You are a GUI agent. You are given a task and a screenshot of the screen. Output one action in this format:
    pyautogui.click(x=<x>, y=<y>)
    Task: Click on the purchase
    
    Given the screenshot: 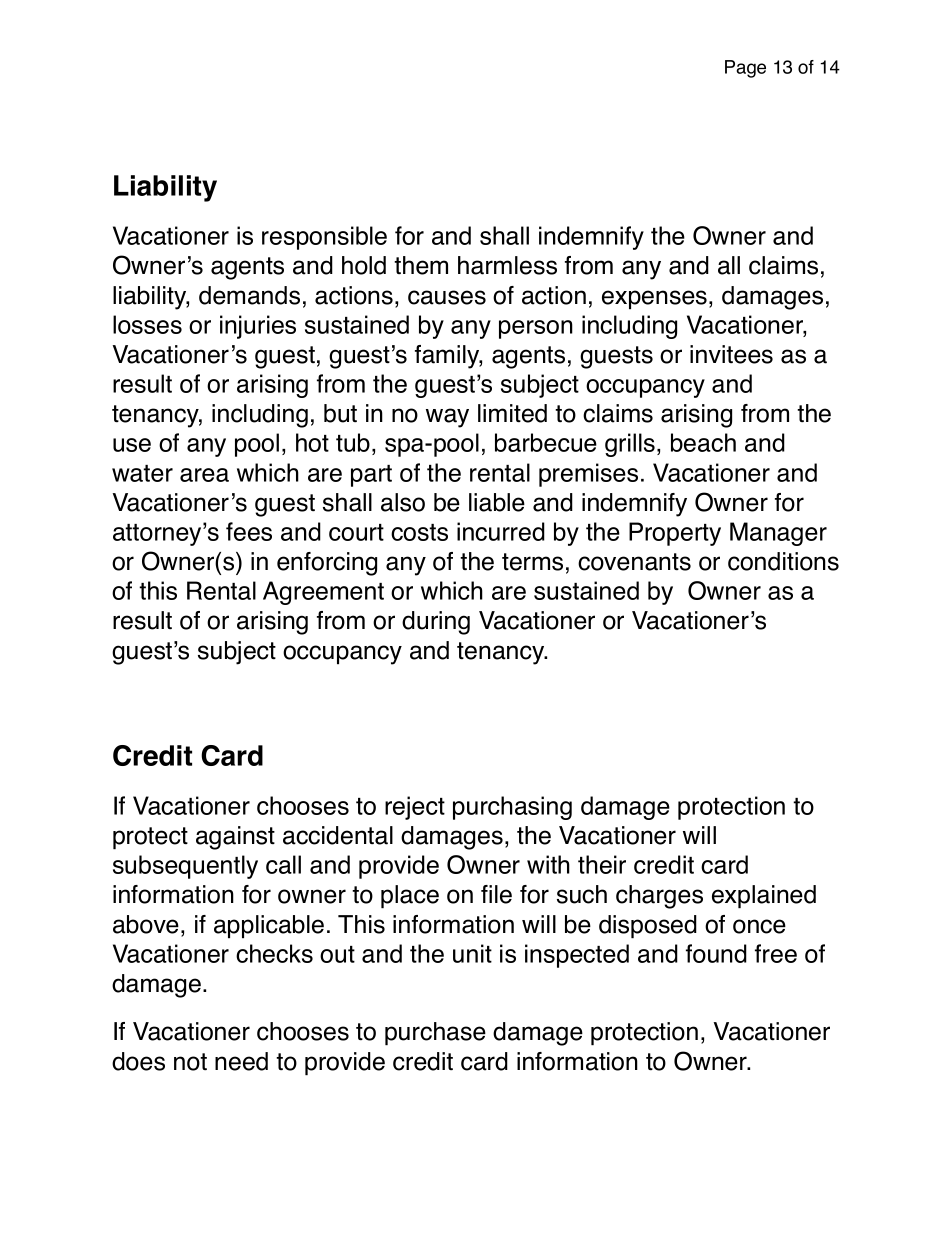 What is the action you would take?
    pyautogui.click(x=435, y=1034)
